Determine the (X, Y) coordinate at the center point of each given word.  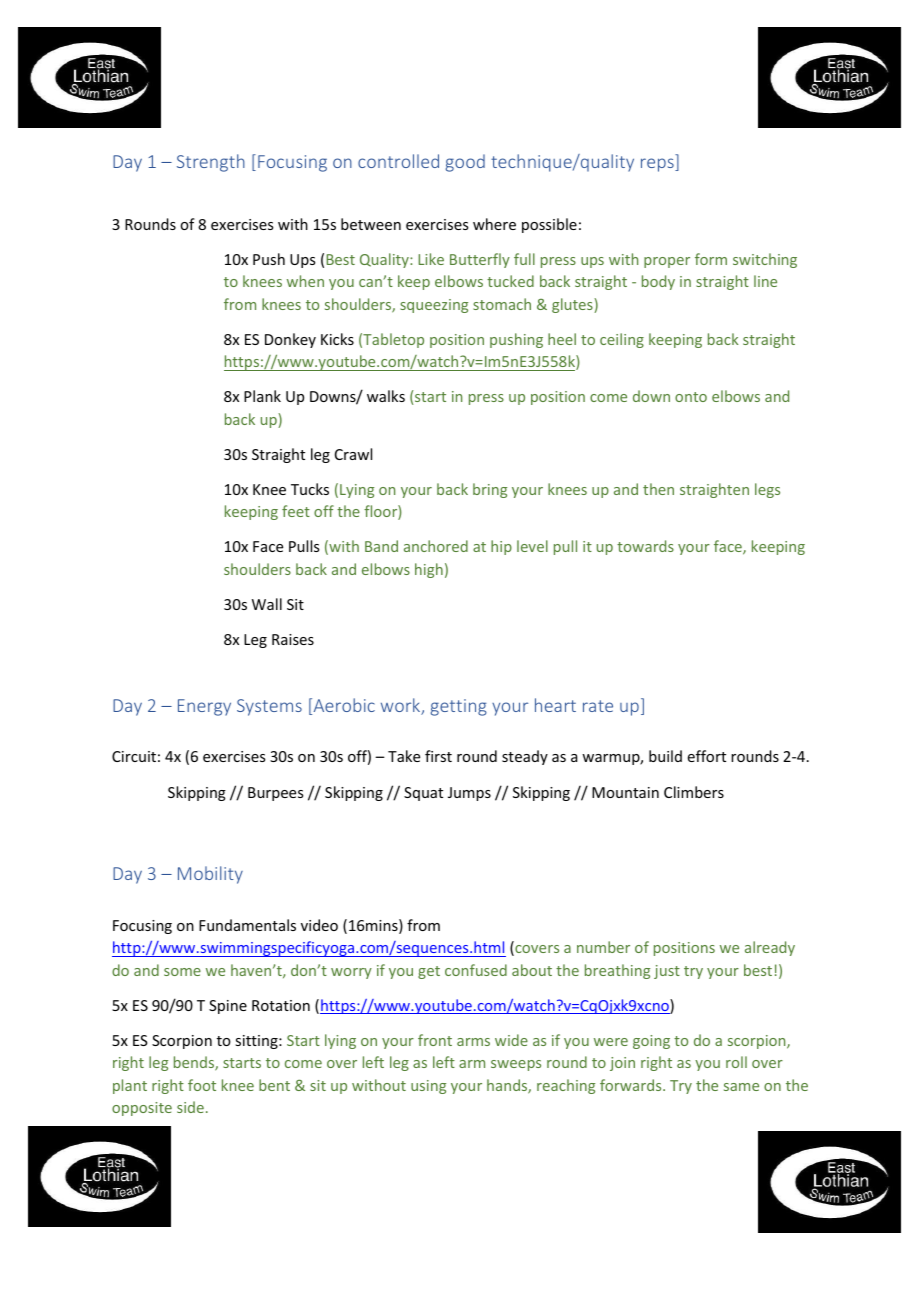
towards (645, 546)
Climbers (694, 792)
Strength (211, 163)
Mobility (210, 875)
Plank (262, 396)
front (435, 1040)
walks (386, 396)
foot (202, 1085)
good (465, 163)
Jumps (469, 794)
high (429, 570)
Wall (267, 604)
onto (691, 397)
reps (658, 165)
